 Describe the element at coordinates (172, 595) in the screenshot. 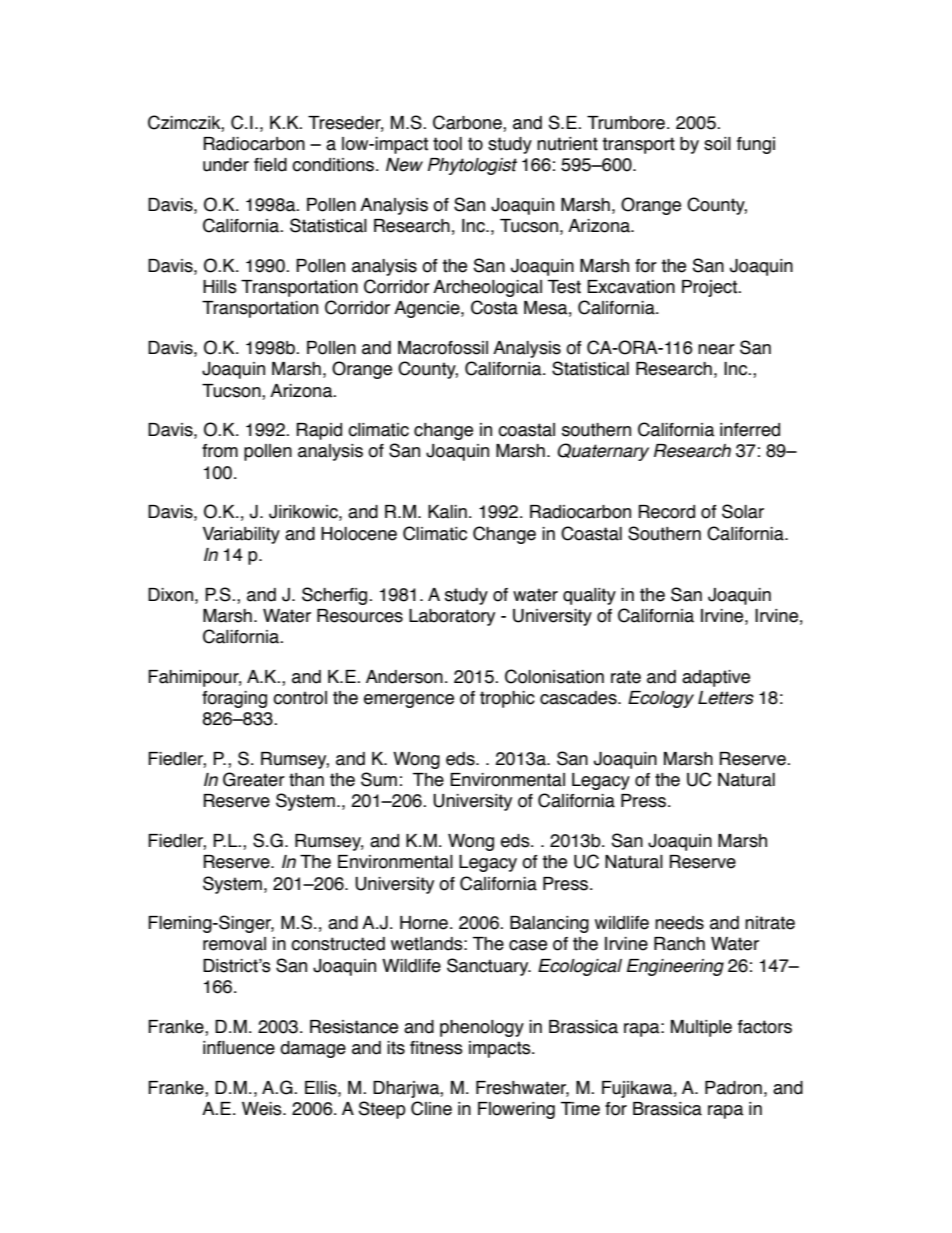

I see `Dixon` at that location.
